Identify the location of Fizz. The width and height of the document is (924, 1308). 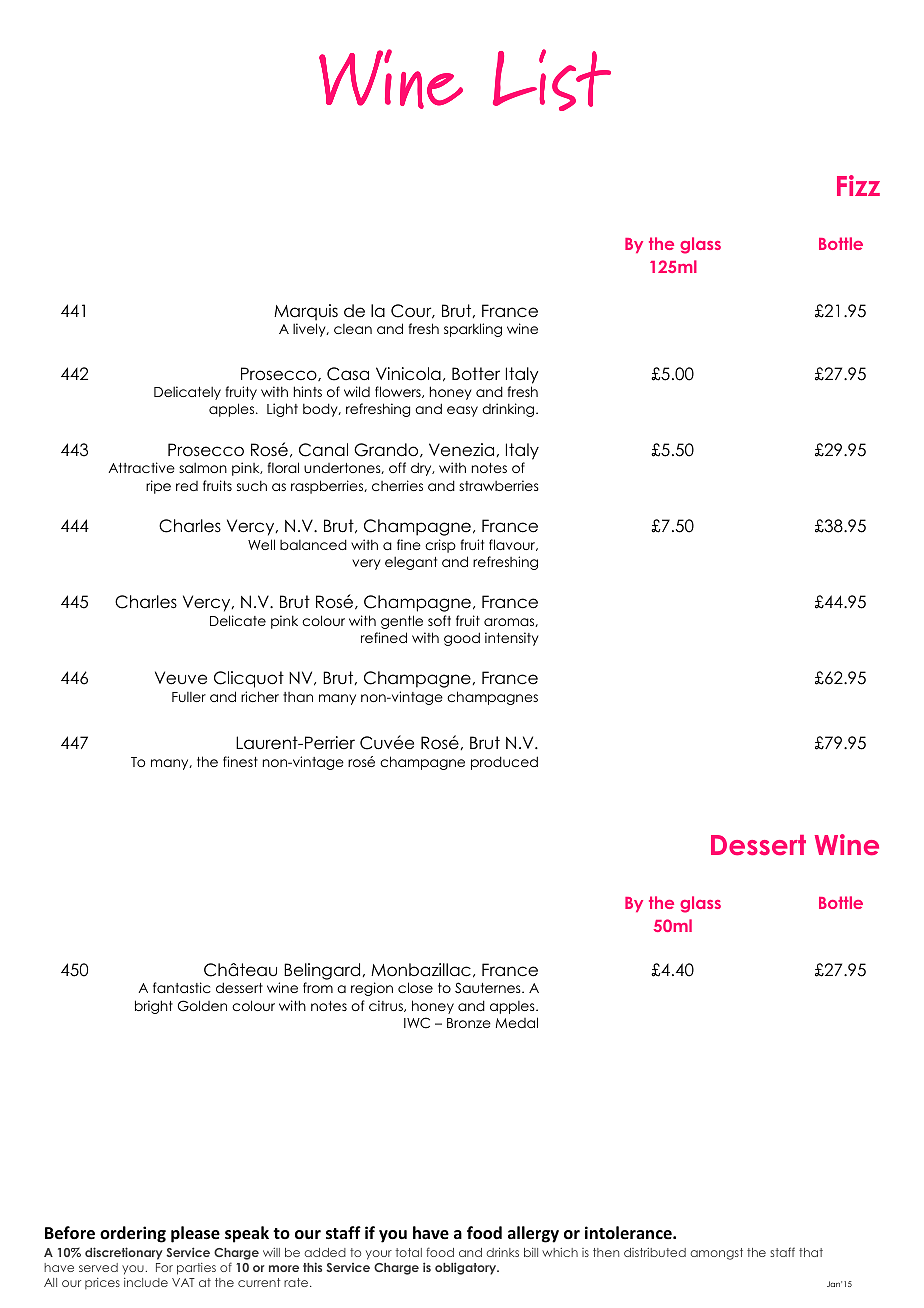
(858, 185).
